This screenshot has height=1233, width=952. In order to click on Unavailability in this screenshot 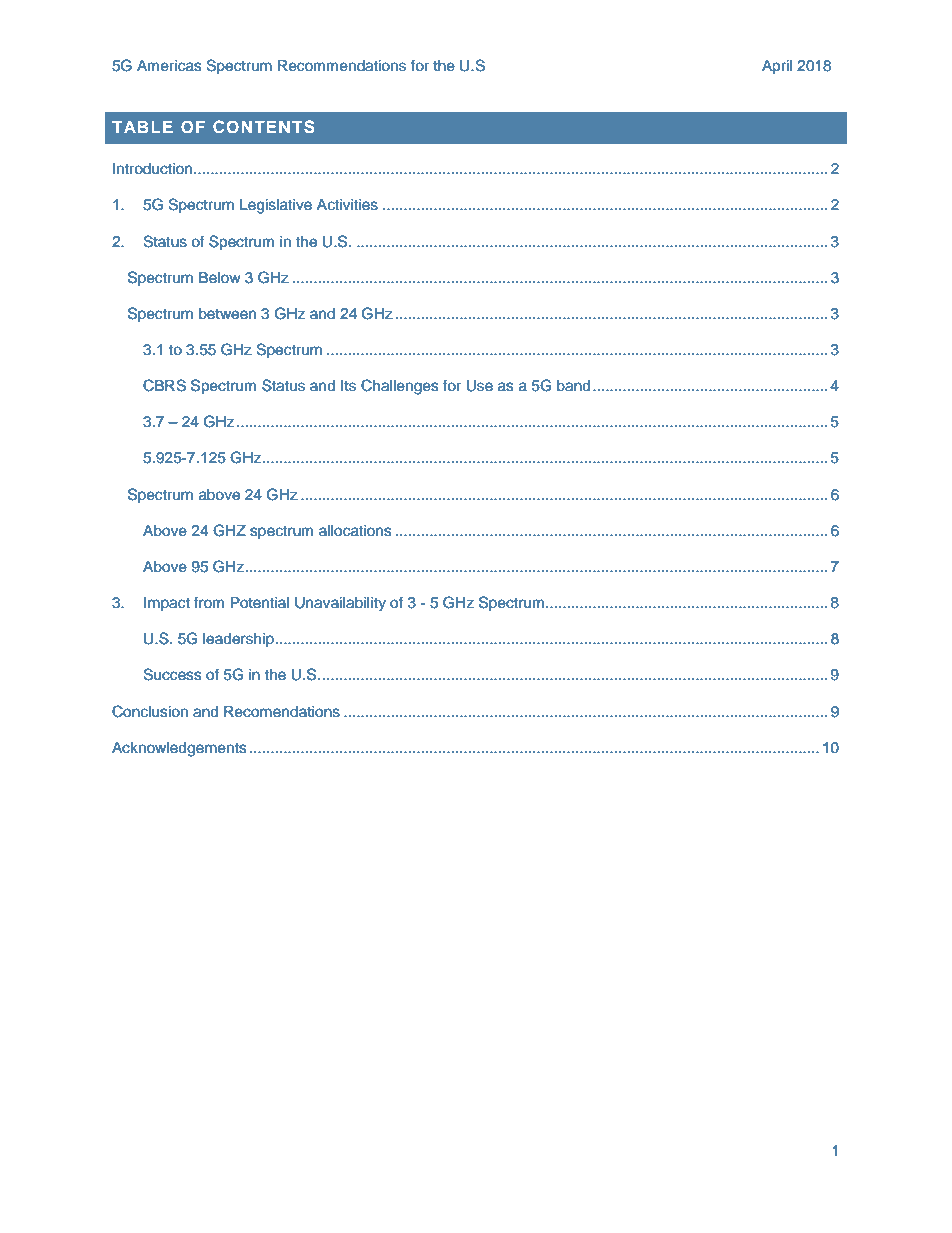, I will do `click(340, 604)`.
